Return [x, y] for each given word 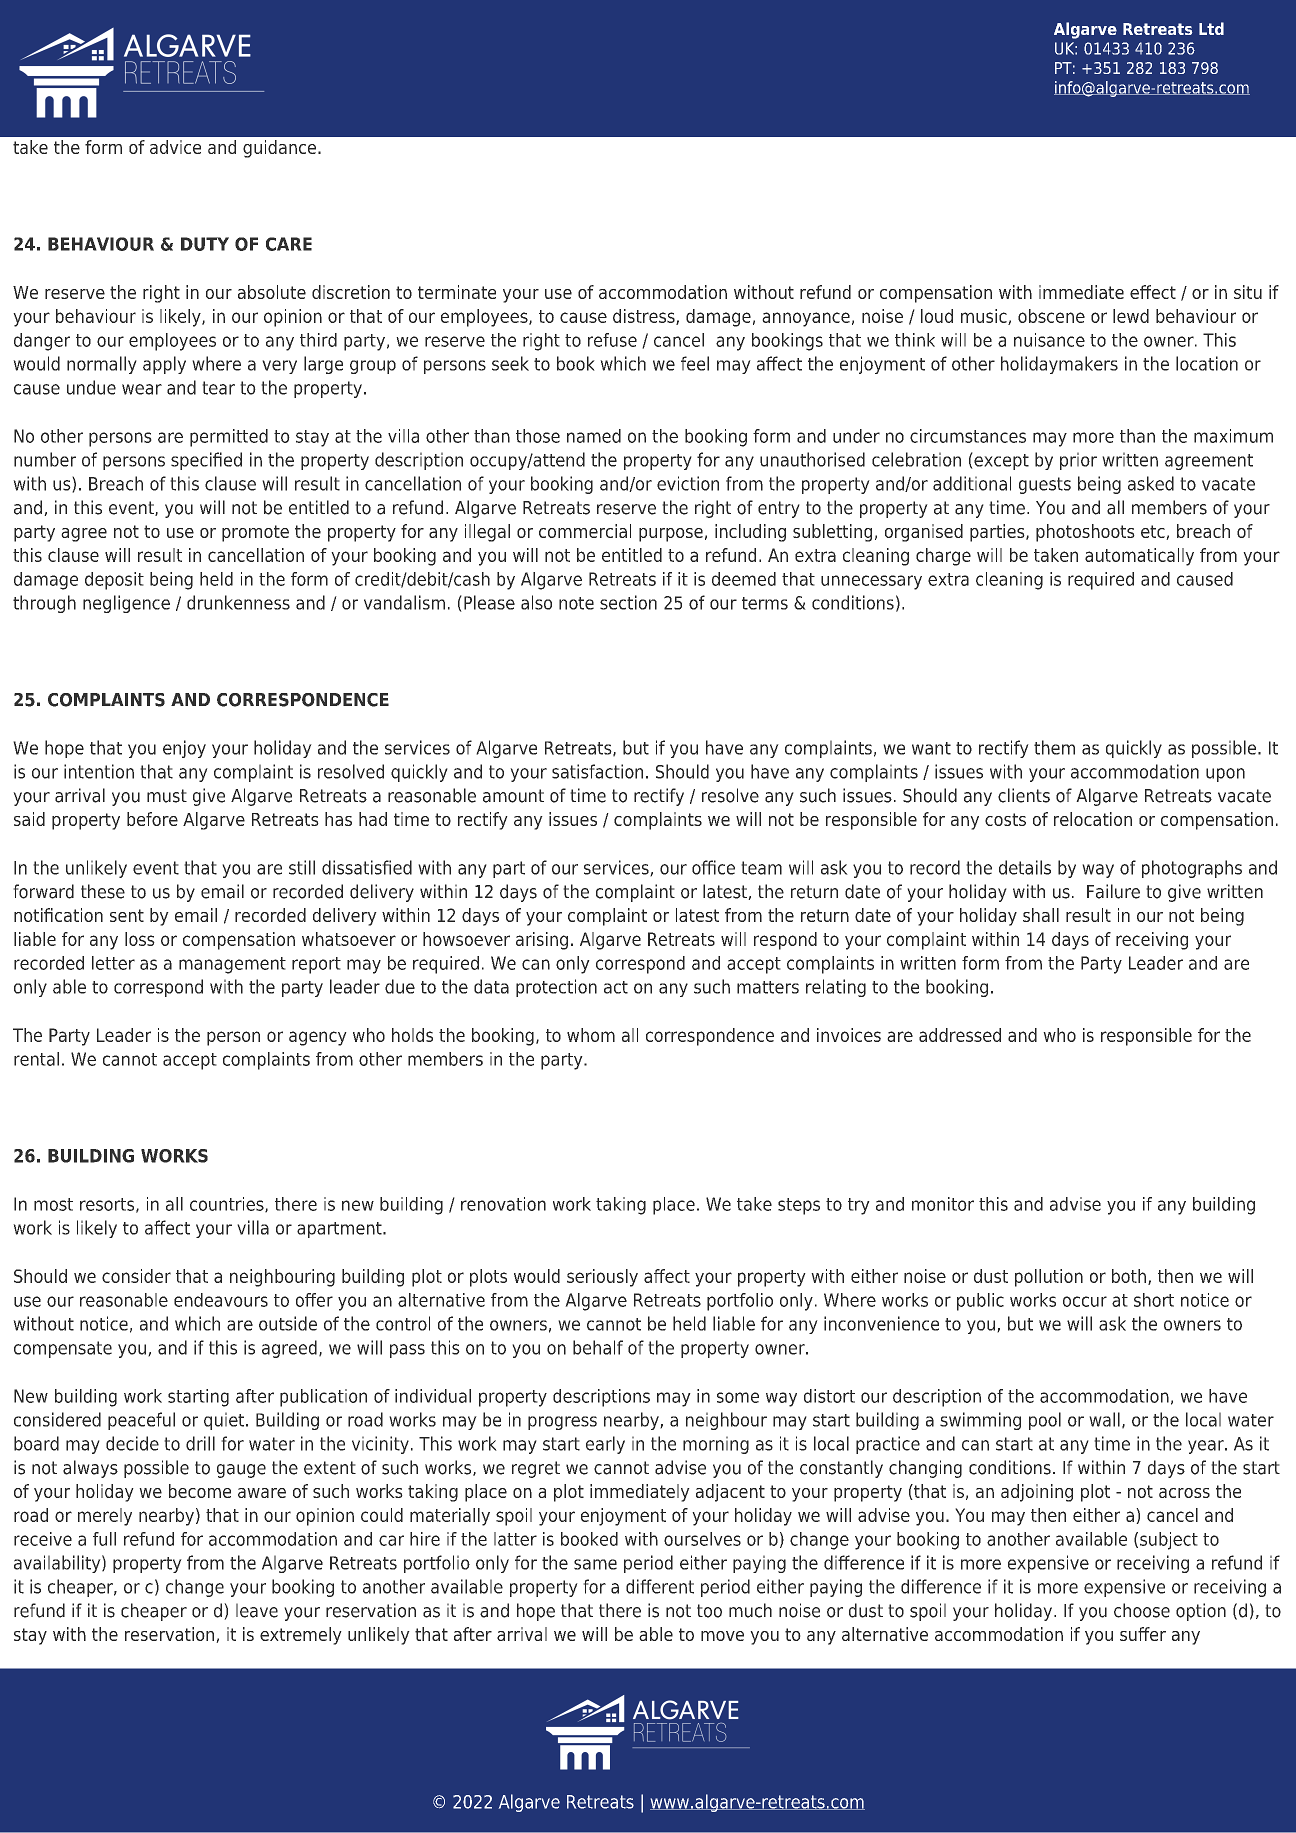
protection [556, 988]
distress [645, 317]
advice [175, 147]
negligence [126, 604]
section [628, 602]
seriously [602, 1278]
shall [1041, 915]
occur [1085, 1301]
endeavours [221, 1300]
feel [695, 363]
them [1054, 747]
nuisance [1049, 340]
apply [164, 365]
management [232, 965]
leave [257, 1610]
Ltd [1211, 28]
